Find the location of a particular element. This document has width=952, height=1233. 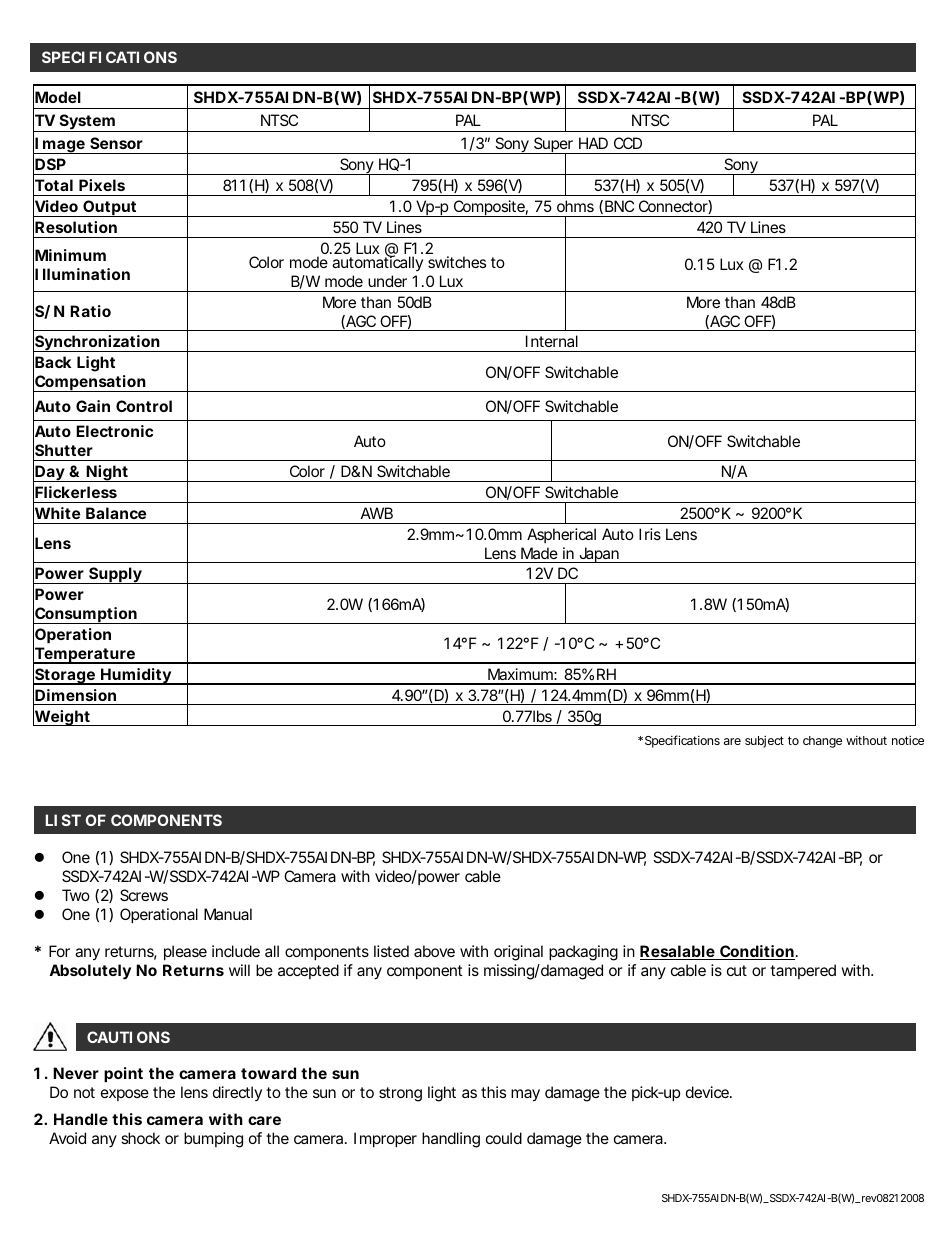

Super is located at coordinates (554, 146).
